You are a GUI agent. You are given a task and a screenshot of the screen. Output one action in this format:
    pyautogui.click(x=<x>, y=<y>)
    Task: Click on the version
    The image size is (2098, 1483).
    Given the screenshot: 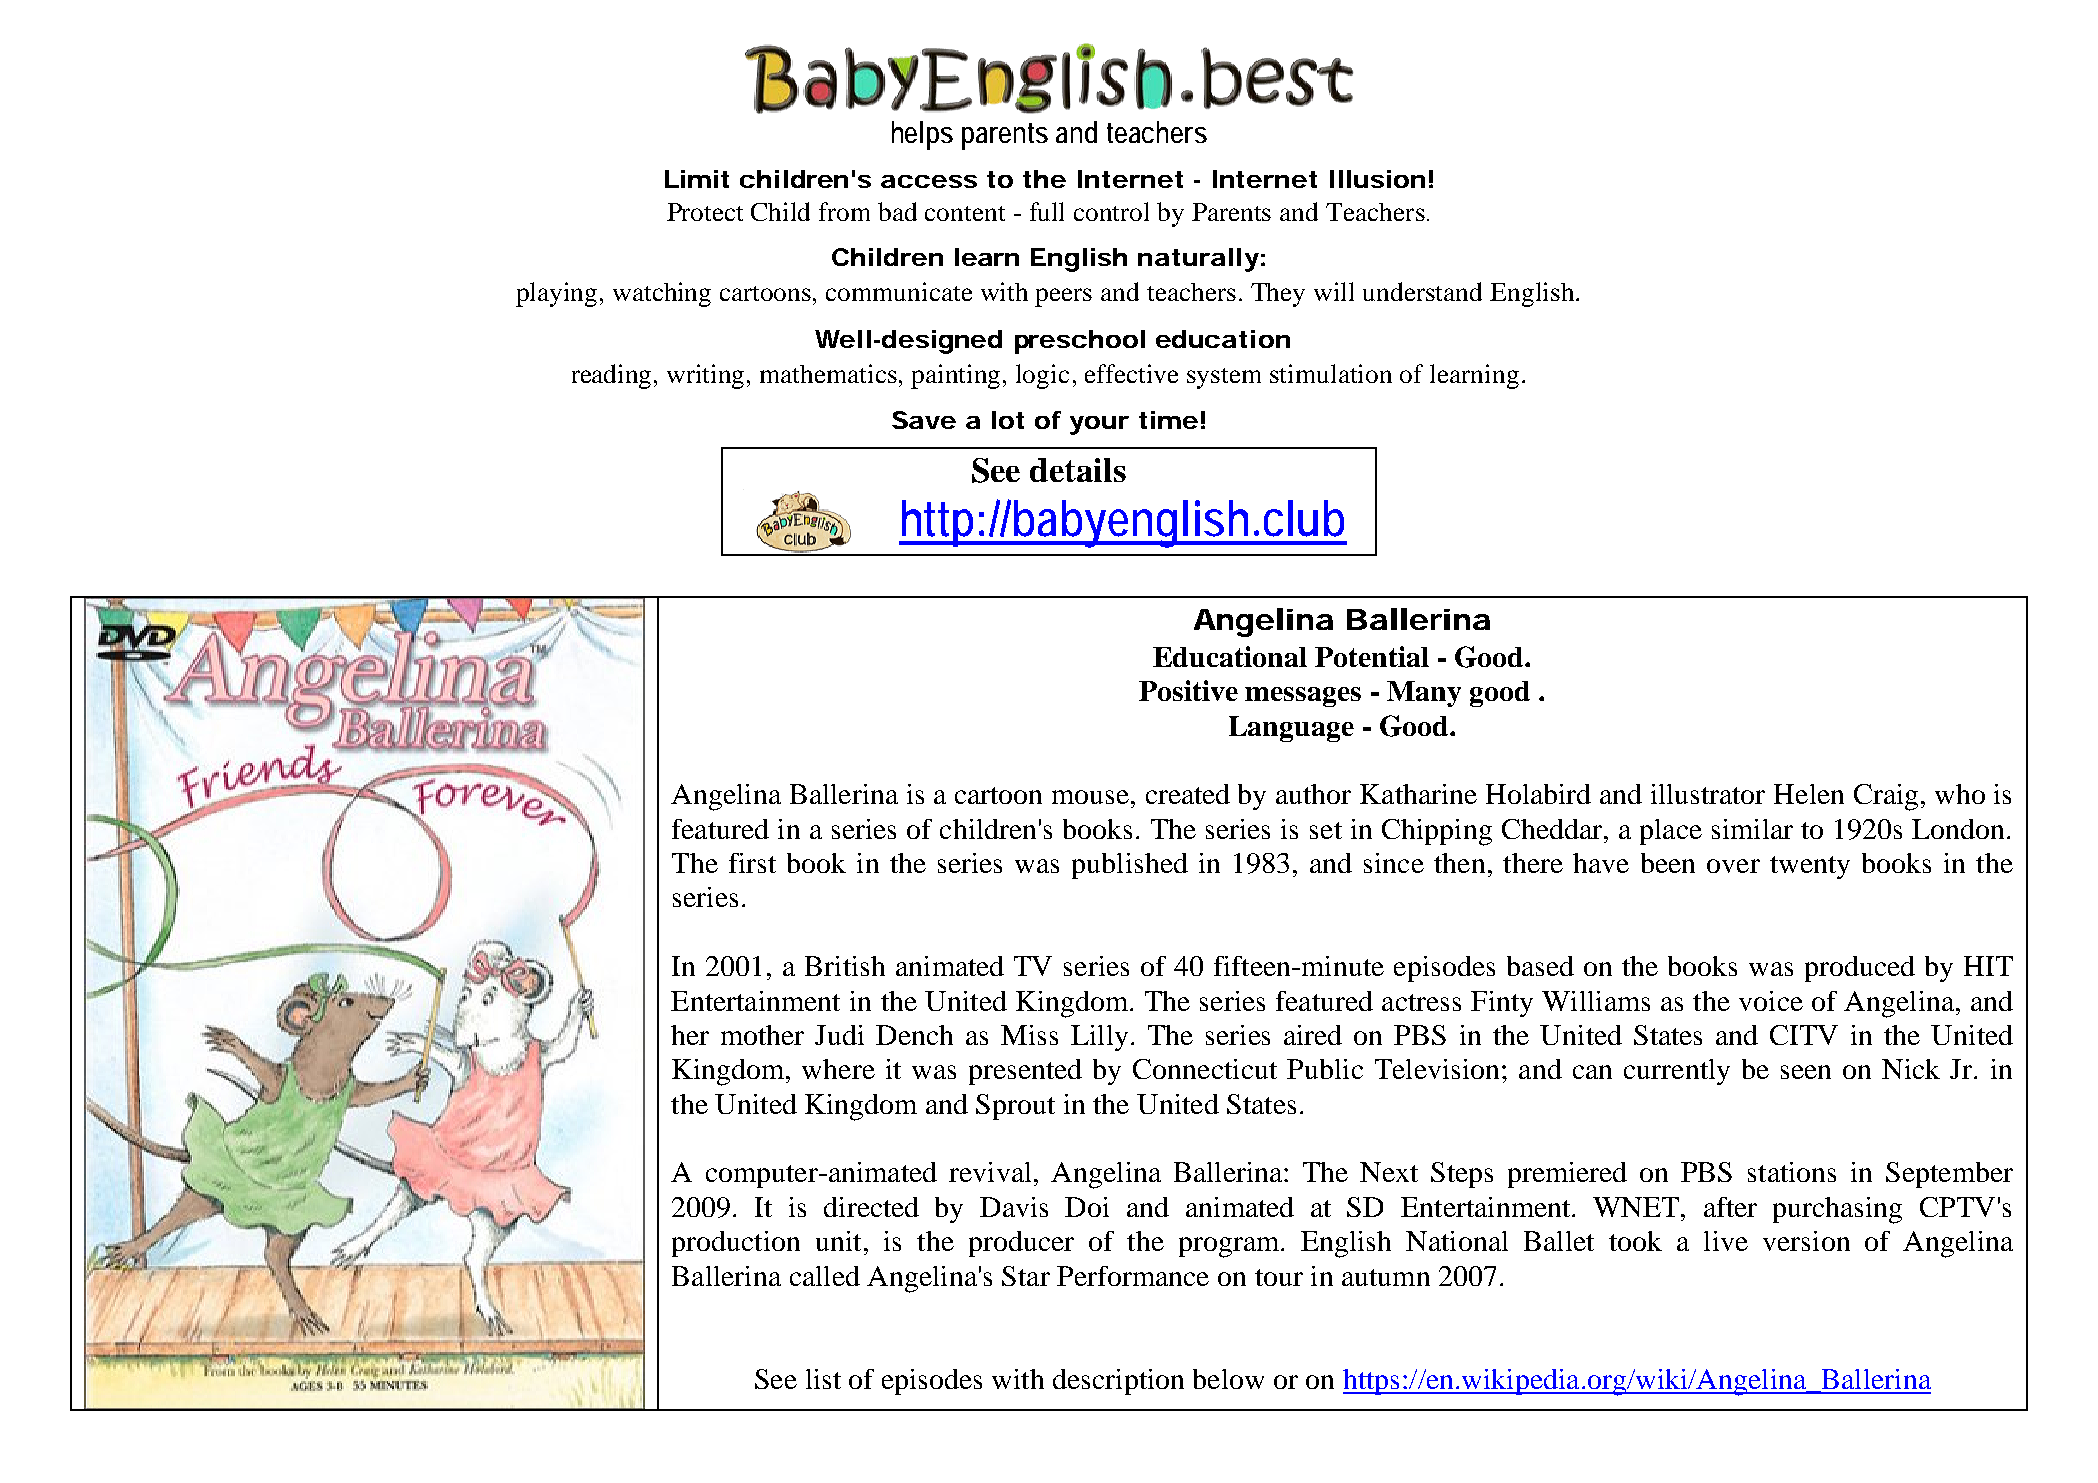 What is the action you would take?
    pyautogui.click(x=1806, y=1241)
